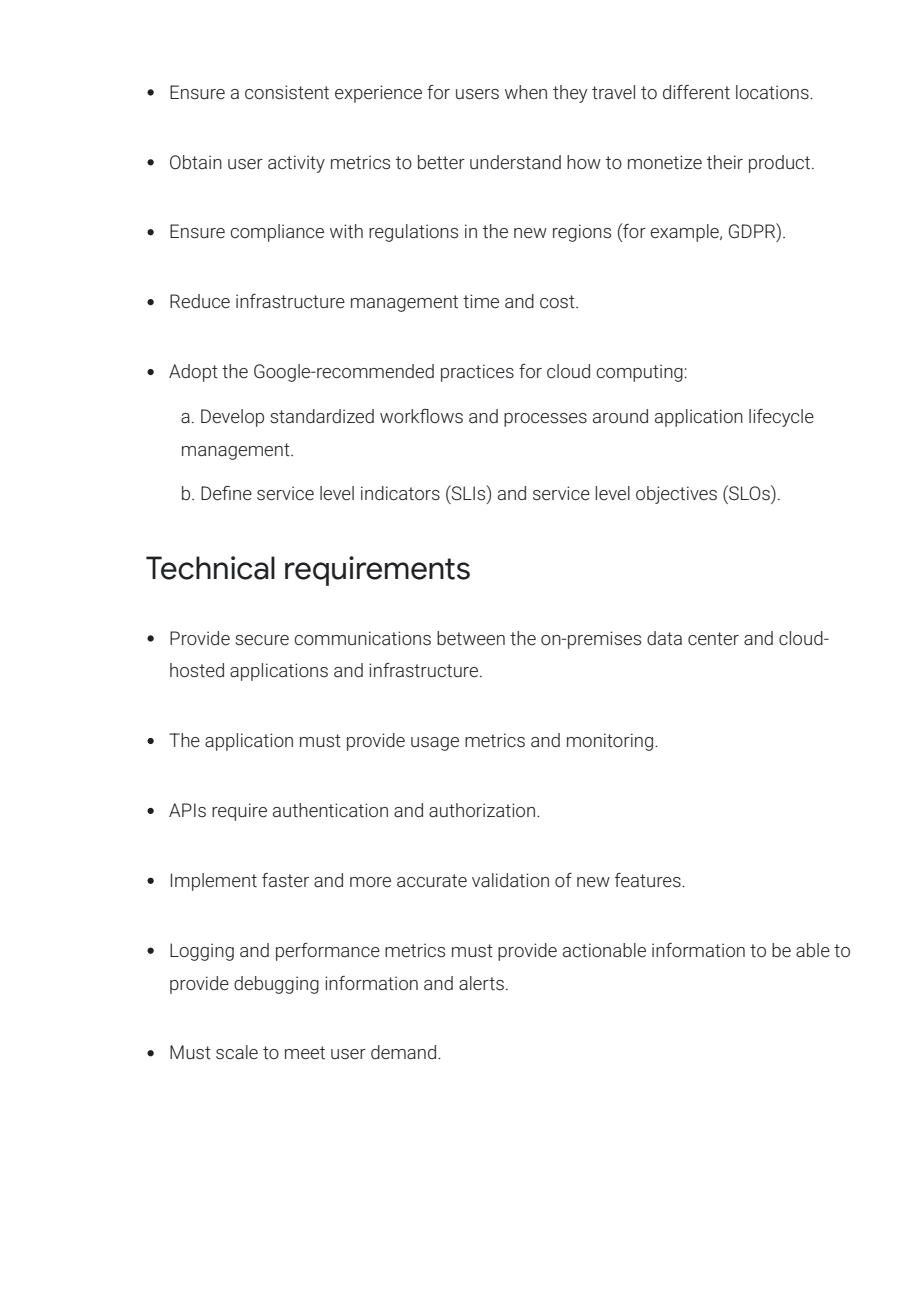  I want to click on Technical, so click(210, 568).
